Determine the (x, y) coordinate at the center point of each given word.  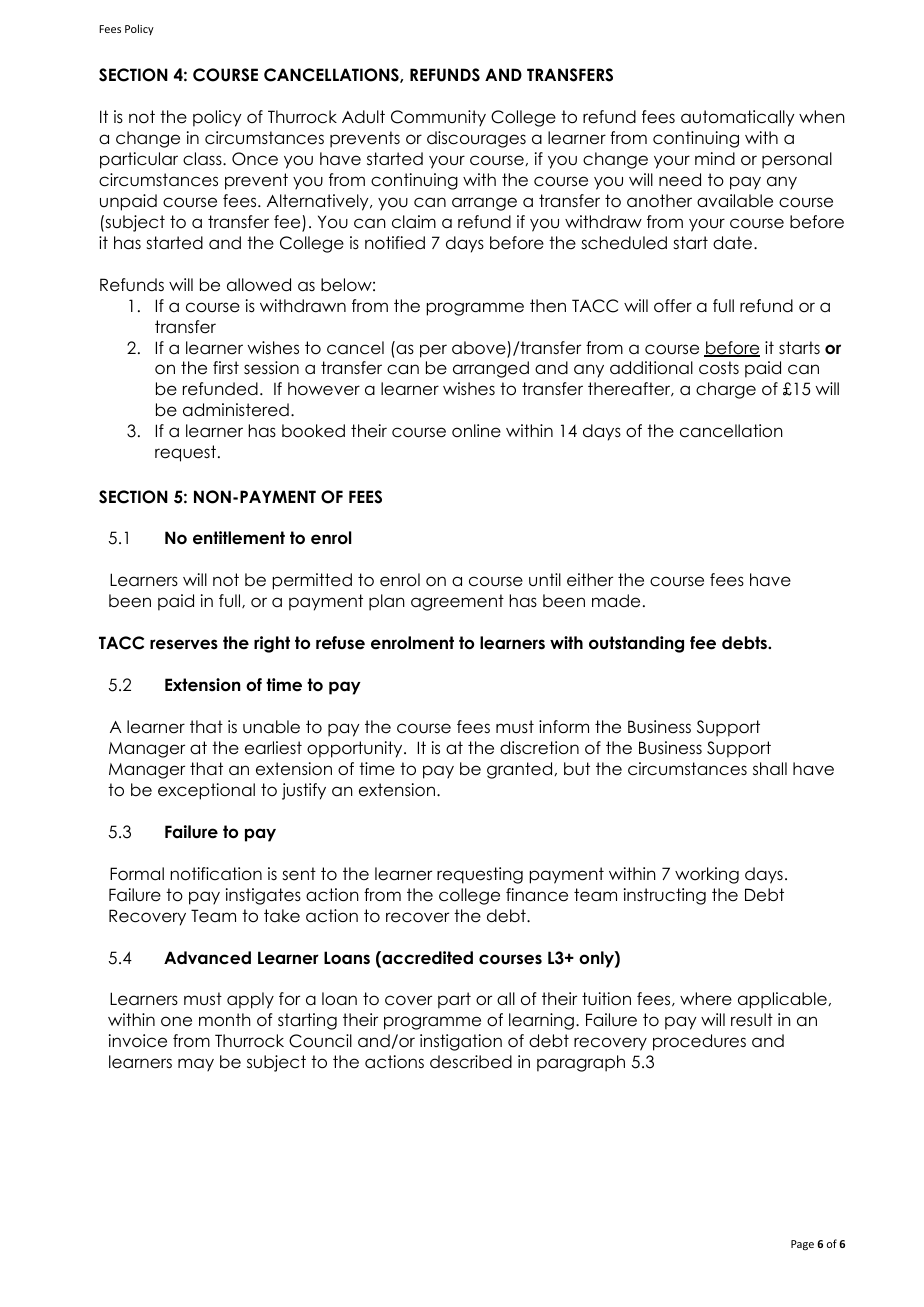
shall (770, 769)
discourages (476, 139)
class (203, 159)
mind (715, 159)
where (706, 999)
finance (537, 895)
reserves (184, 644)
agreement (457, 602)
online (476, 431)
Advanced (207, 958)
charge (726, 390)
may (196, 1065)
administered (236, 410)
